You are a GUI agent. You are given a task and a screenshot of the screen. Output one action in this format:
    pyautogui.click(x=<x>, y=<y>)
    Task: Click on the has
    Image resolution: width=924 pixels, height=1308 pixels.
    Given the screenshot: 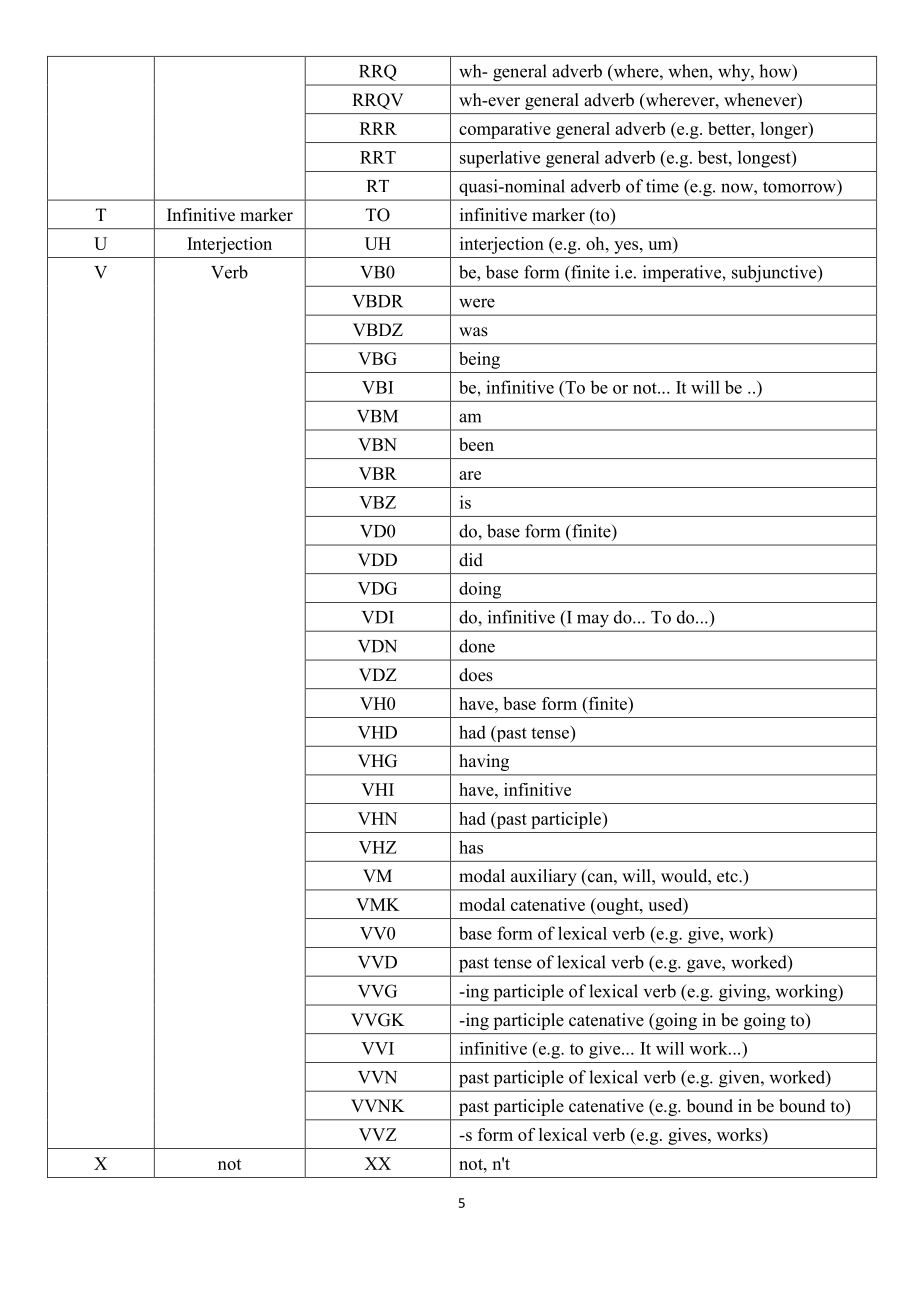 What is the action you would take?
    pyautogui.click(x=471, y=847)
